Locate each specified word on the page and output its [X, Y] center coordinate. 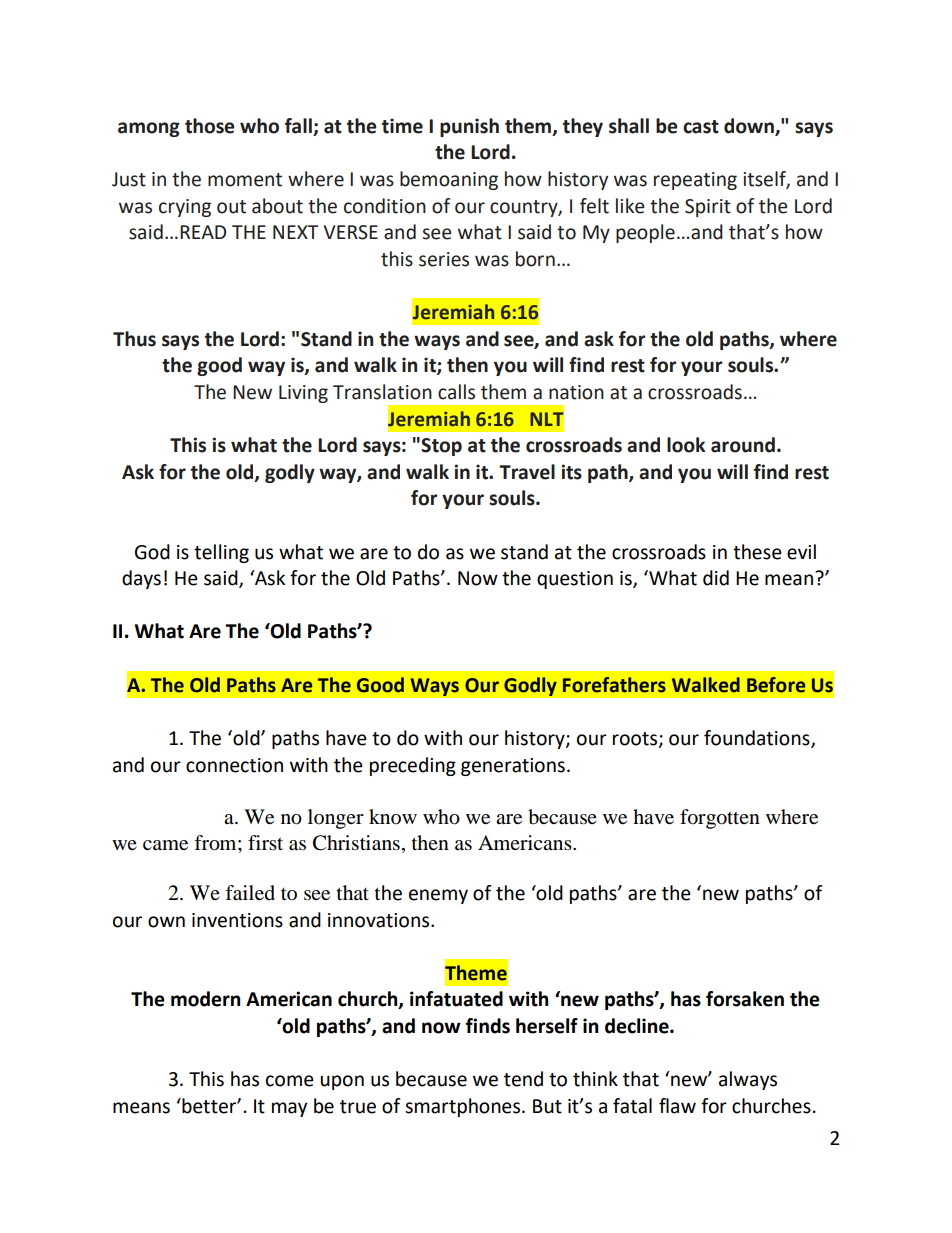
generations [513, 767]
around [743, 445]
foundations [758, 738]
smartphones [462, 1107]
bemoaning [449, 180]
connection [234, 765]
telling [221, 553]
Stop [441, 447]
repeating [695, 181]
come [290, 1081]
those [209, 126]
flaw [677, 1106]
